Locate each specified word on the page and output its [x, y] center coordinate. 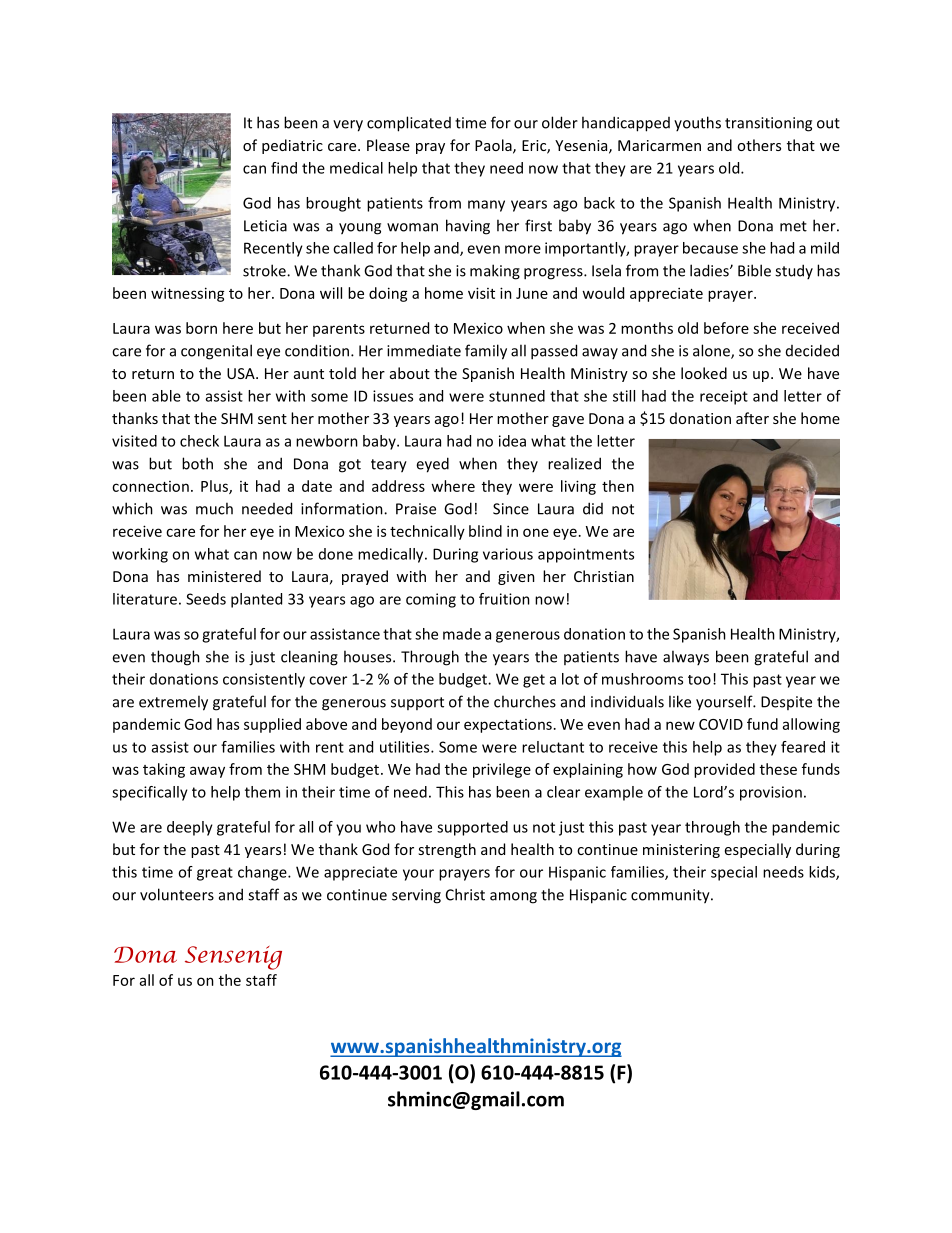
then [618, 486]
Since [511, 509]
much [214, 508]
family [486, 352]
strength [447, 850]
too [699, 680]
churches [525, 701]
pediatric [292, 146]
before [726, 328]
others [759, 145]
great [215, 874]
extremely [173, 703]
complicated [409, 124]
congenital [216, 352]
